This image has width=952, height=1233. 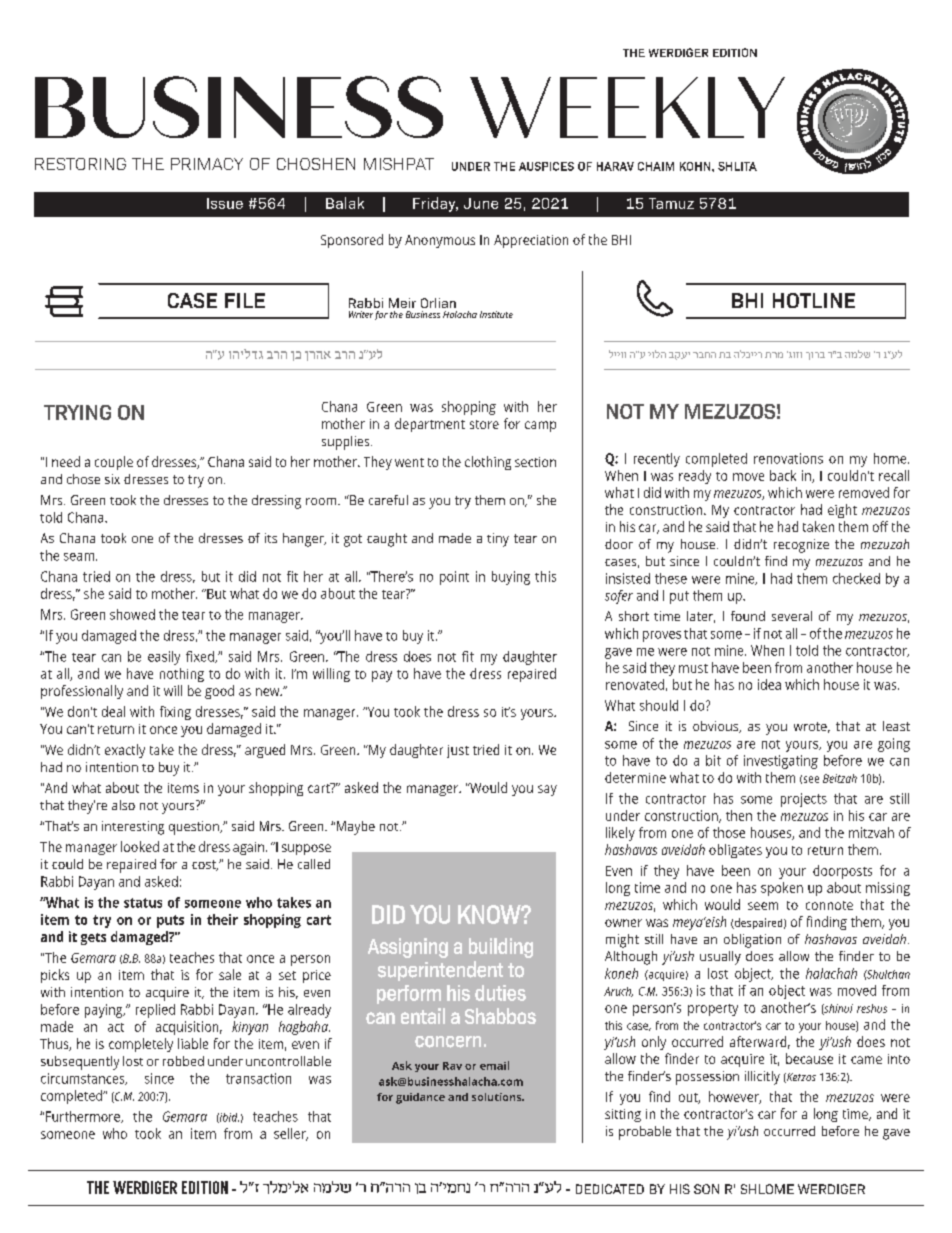 What do you see at coordinates (84, 1117) in the image?
I see `Furthermore` at bounding box center [84, 1117].
